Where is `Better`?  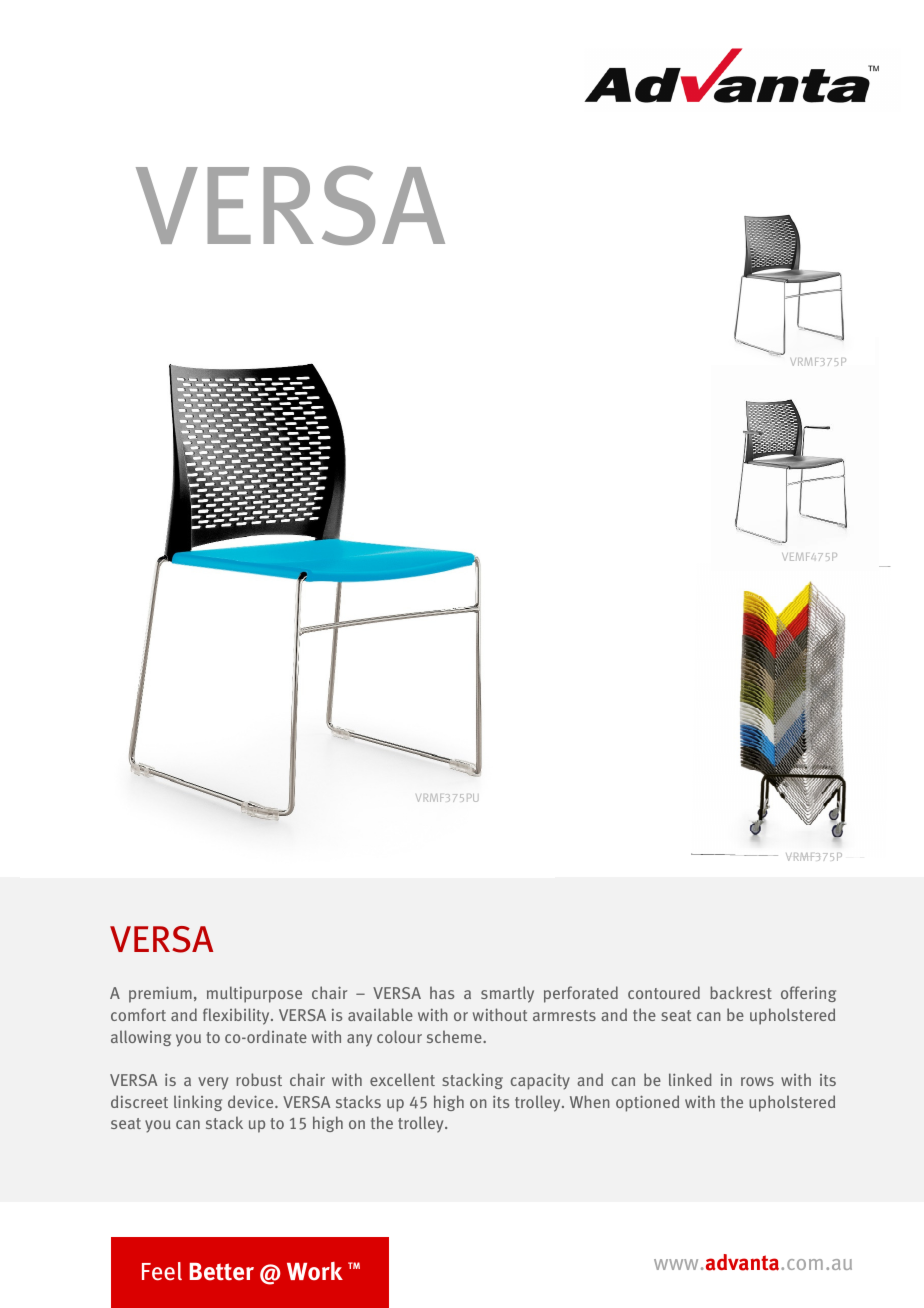 Better is located at coordinates (221, 1272).
